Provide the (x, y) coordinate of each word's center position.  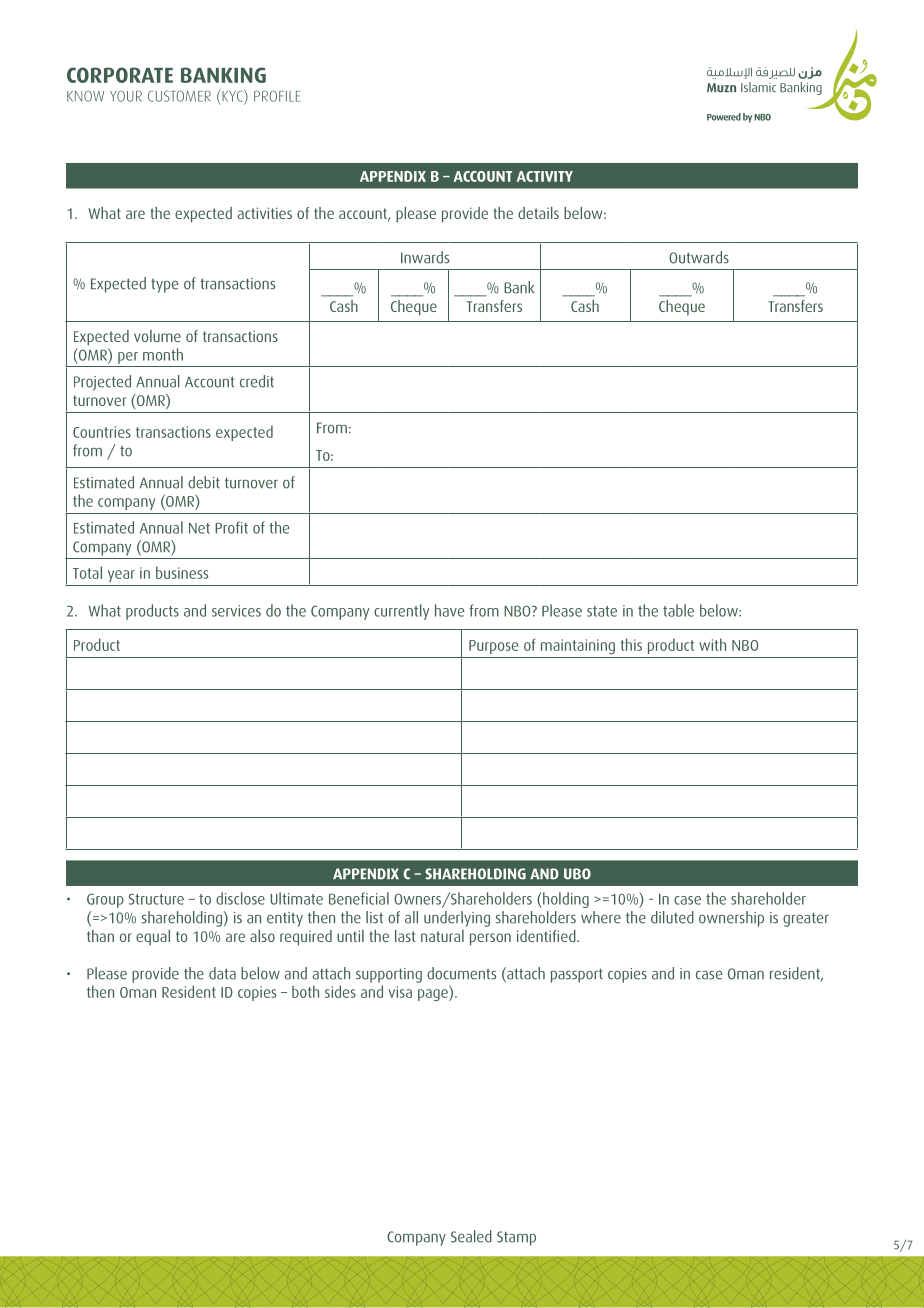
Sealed (471, 1236)
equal (153, 938)
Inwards (425, 257)
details (538, 213)
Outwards (699, 257)
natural (442, 936)
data (222, 973)
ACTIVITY (545, 176)
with (712, 644)
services (236, 611)
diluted (672, 917)
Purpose (493, 647)
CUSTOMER (179, 96)
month (163, 354)
